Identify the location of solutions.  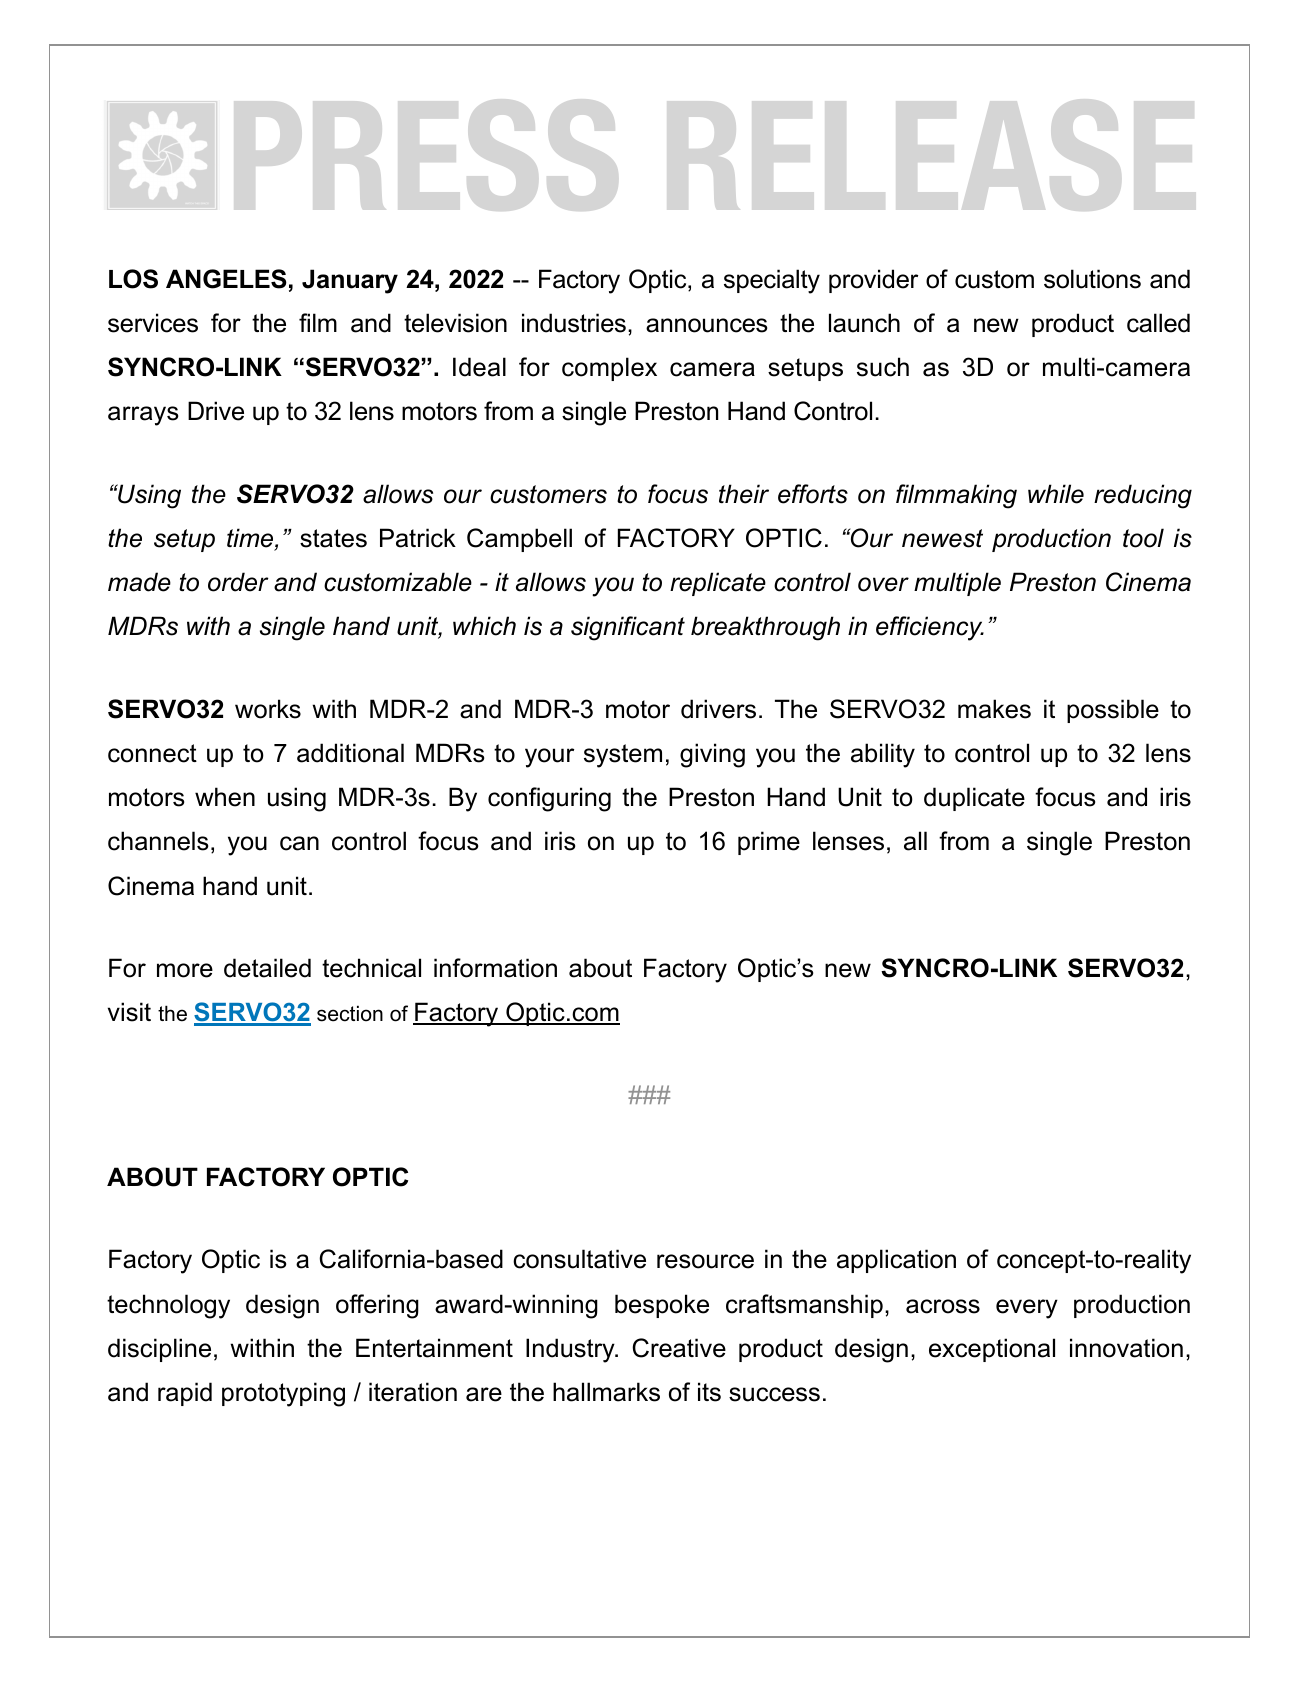
(1092, 279).
